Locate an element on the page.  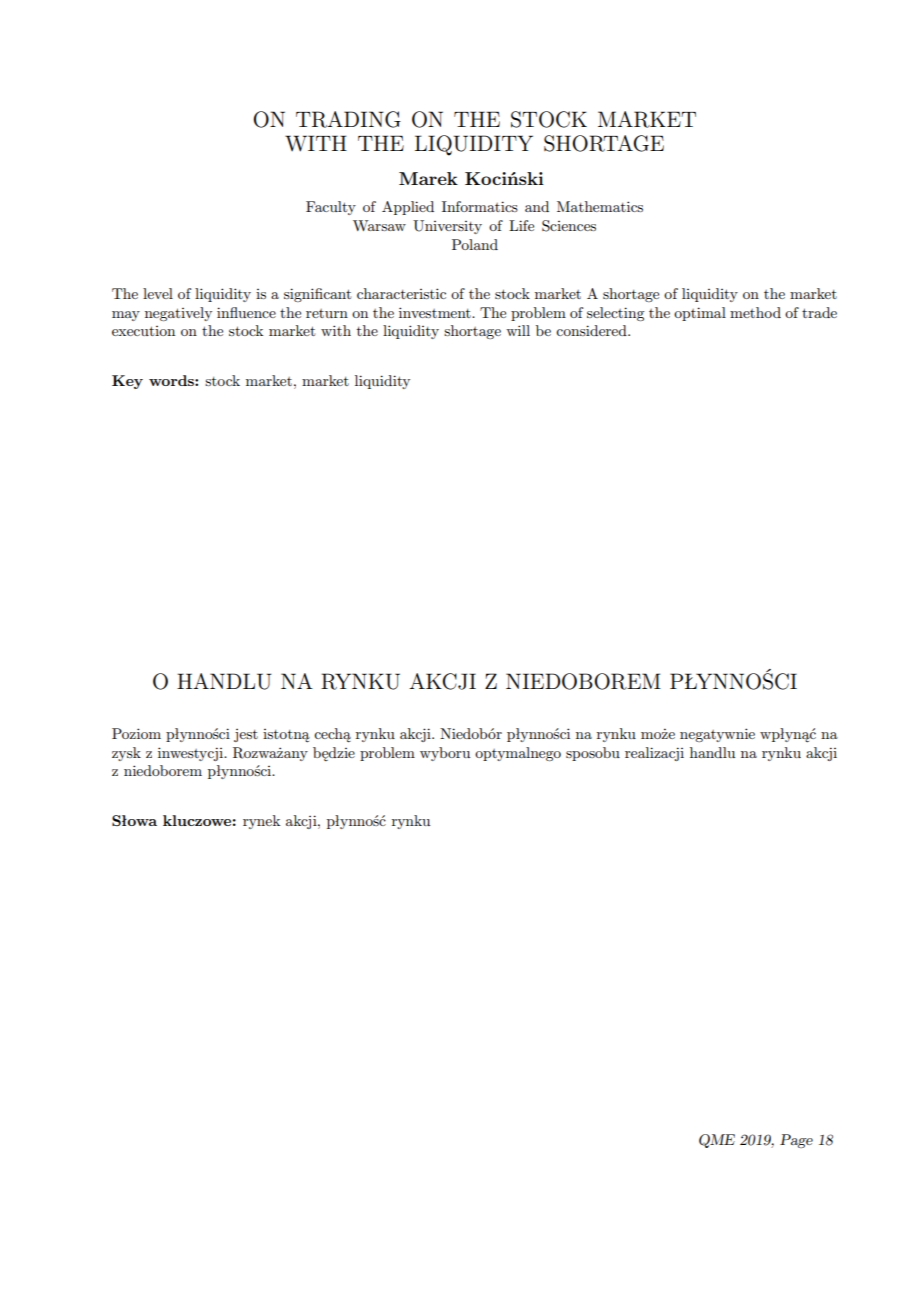
considered is located at coordinates (592, 330).
